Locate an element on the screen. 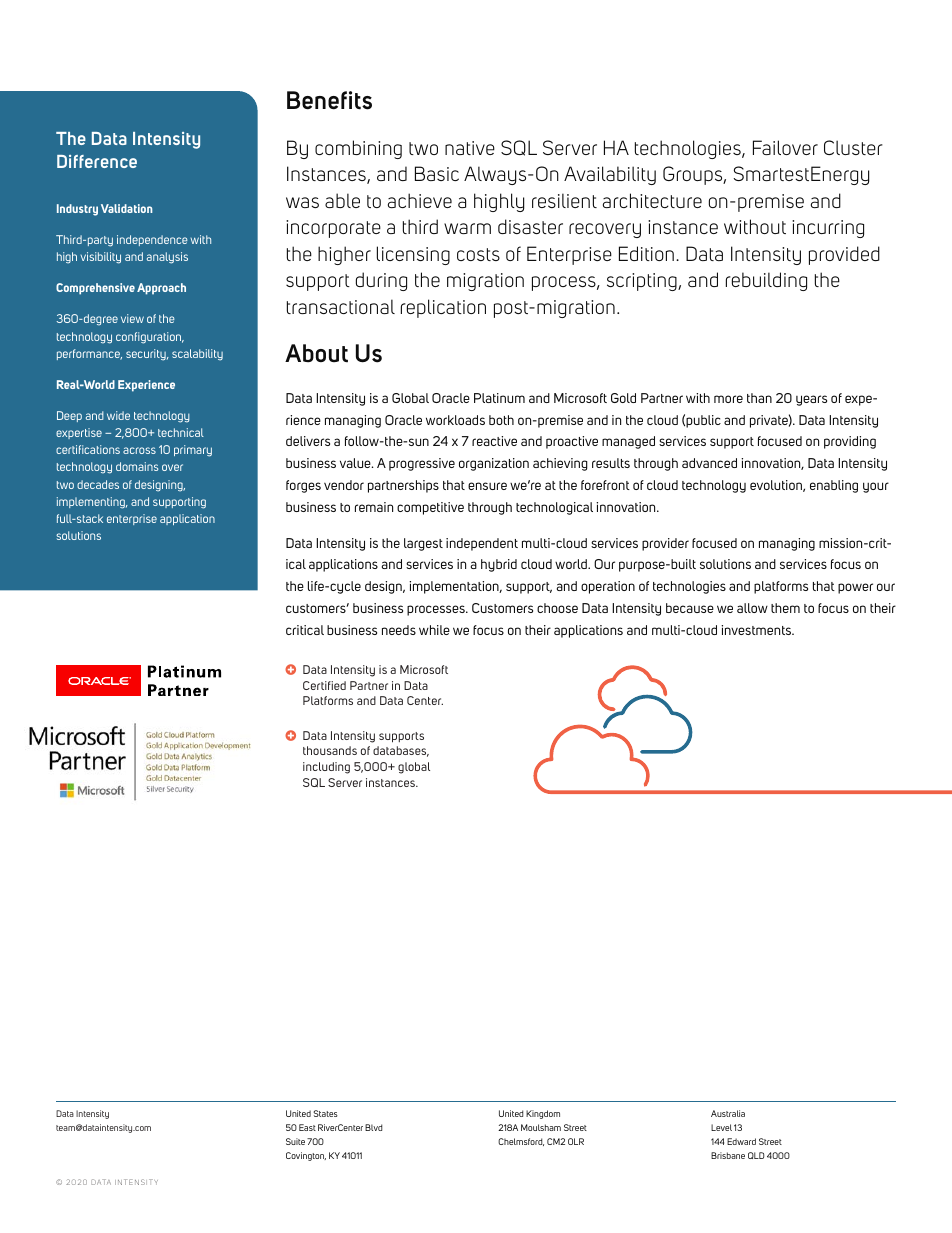 Image resolution: width=952 pixels, height=1233 pixels. States is located at coordinates (325, 1113).
